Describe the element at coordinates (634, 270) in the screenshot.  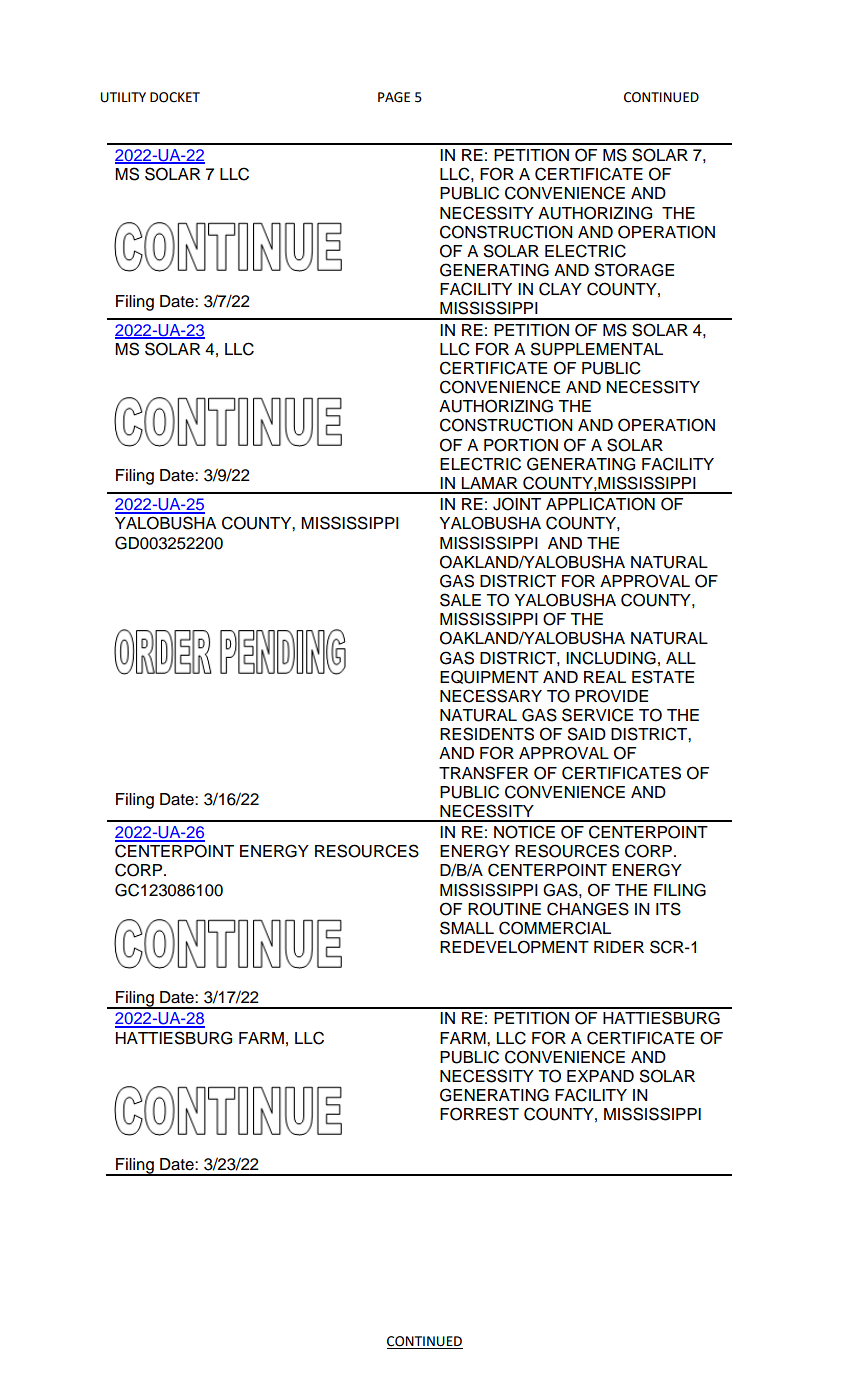
I see `STORAGE` at that location.
